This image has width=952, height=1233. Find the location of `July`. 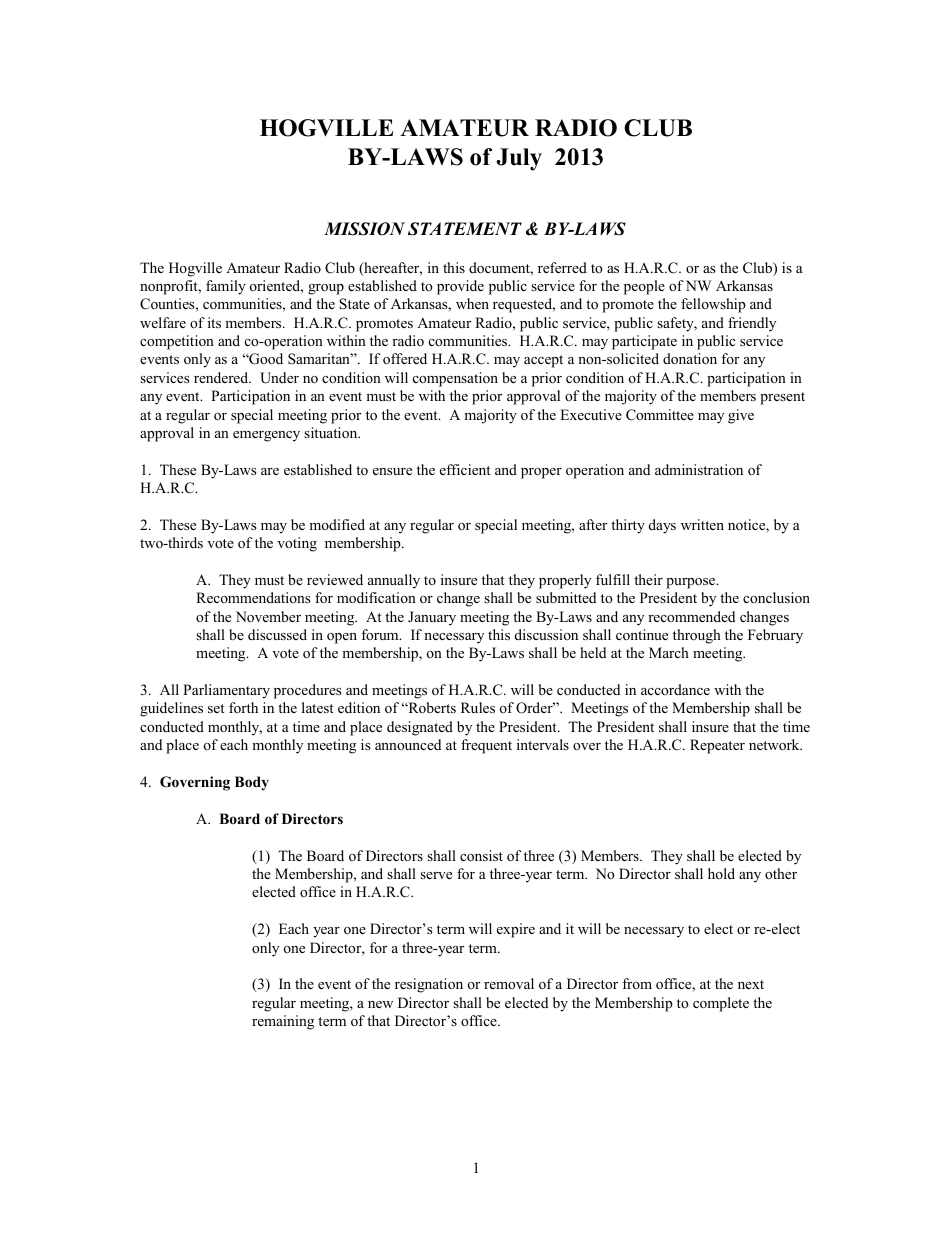

July is located at coordinates (519, 159).
